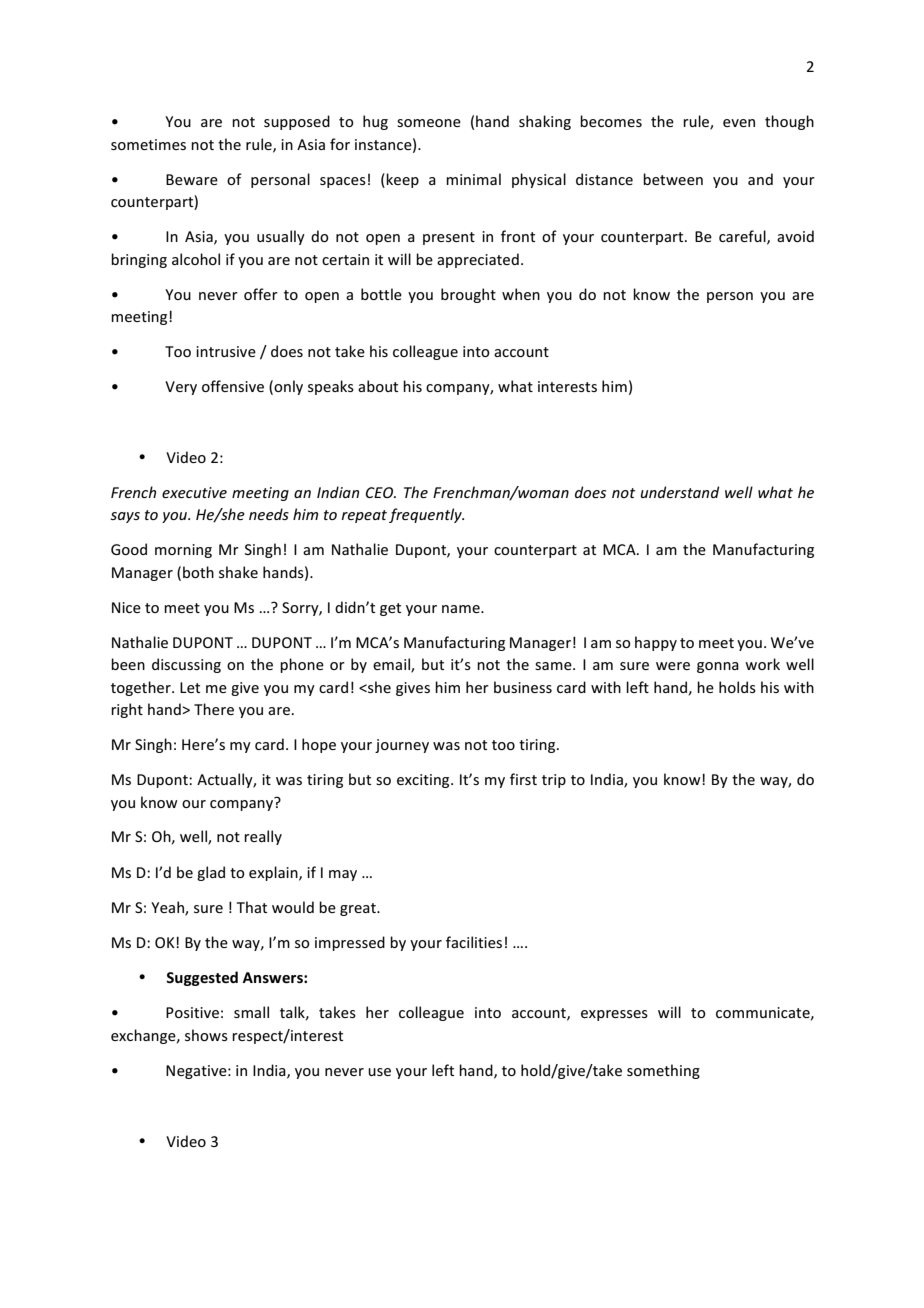  I want to click on email, so click(392, 665).
